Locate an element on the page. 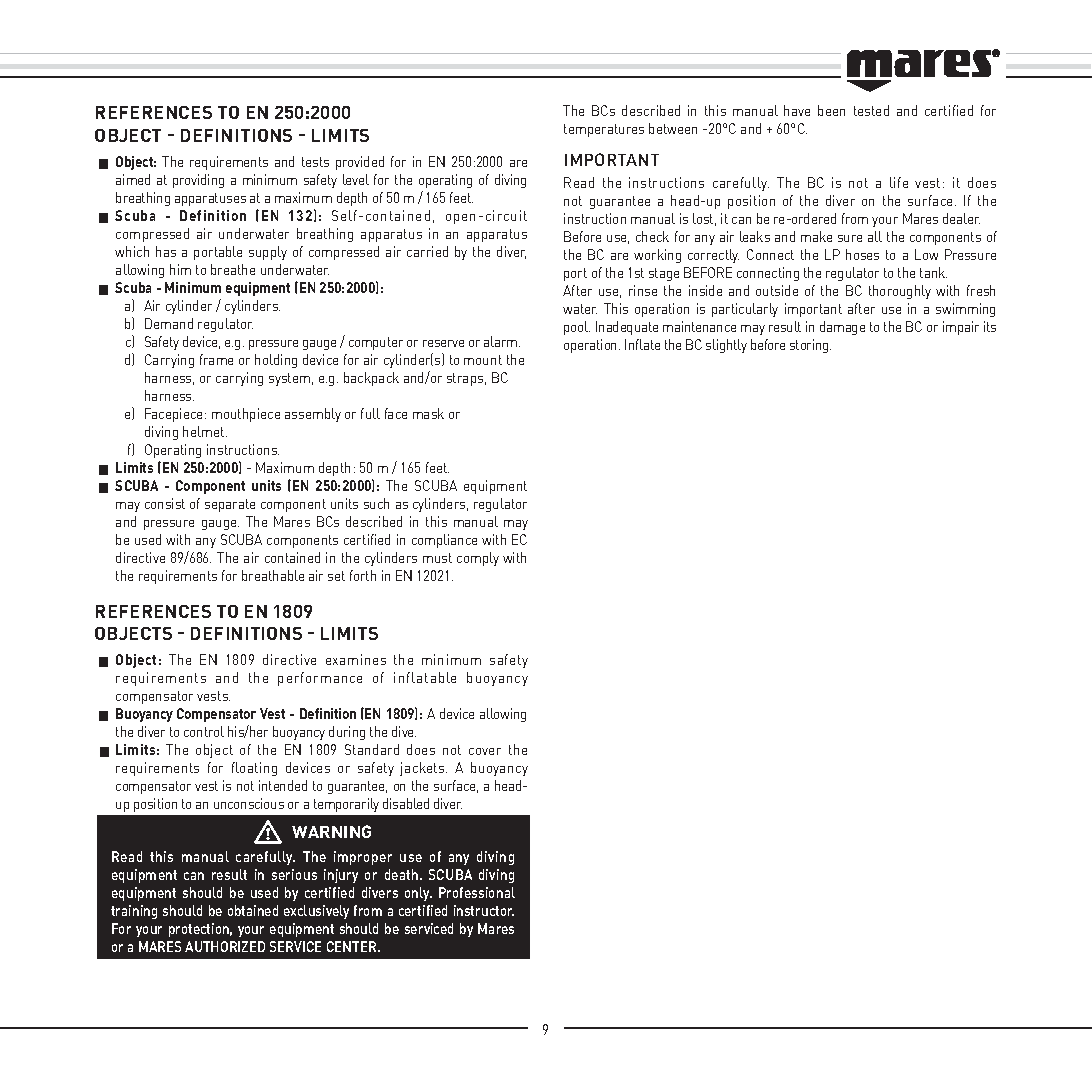 This image has height=1092, width=1092. Professional is located at coordinates (477, 892).
